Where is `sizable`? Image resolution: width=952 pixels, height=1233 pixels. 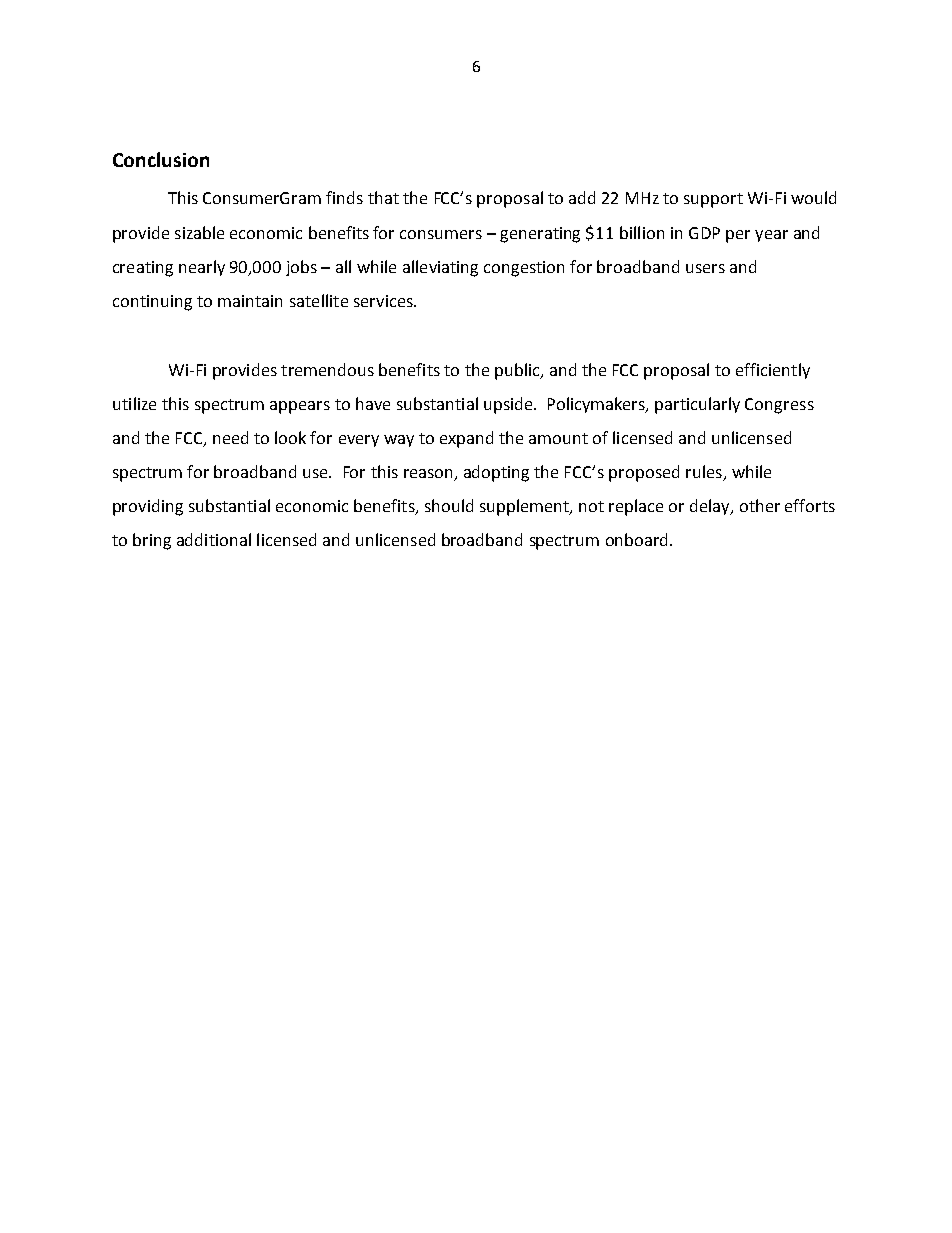
sizable is located at coordinates (199, 232).
